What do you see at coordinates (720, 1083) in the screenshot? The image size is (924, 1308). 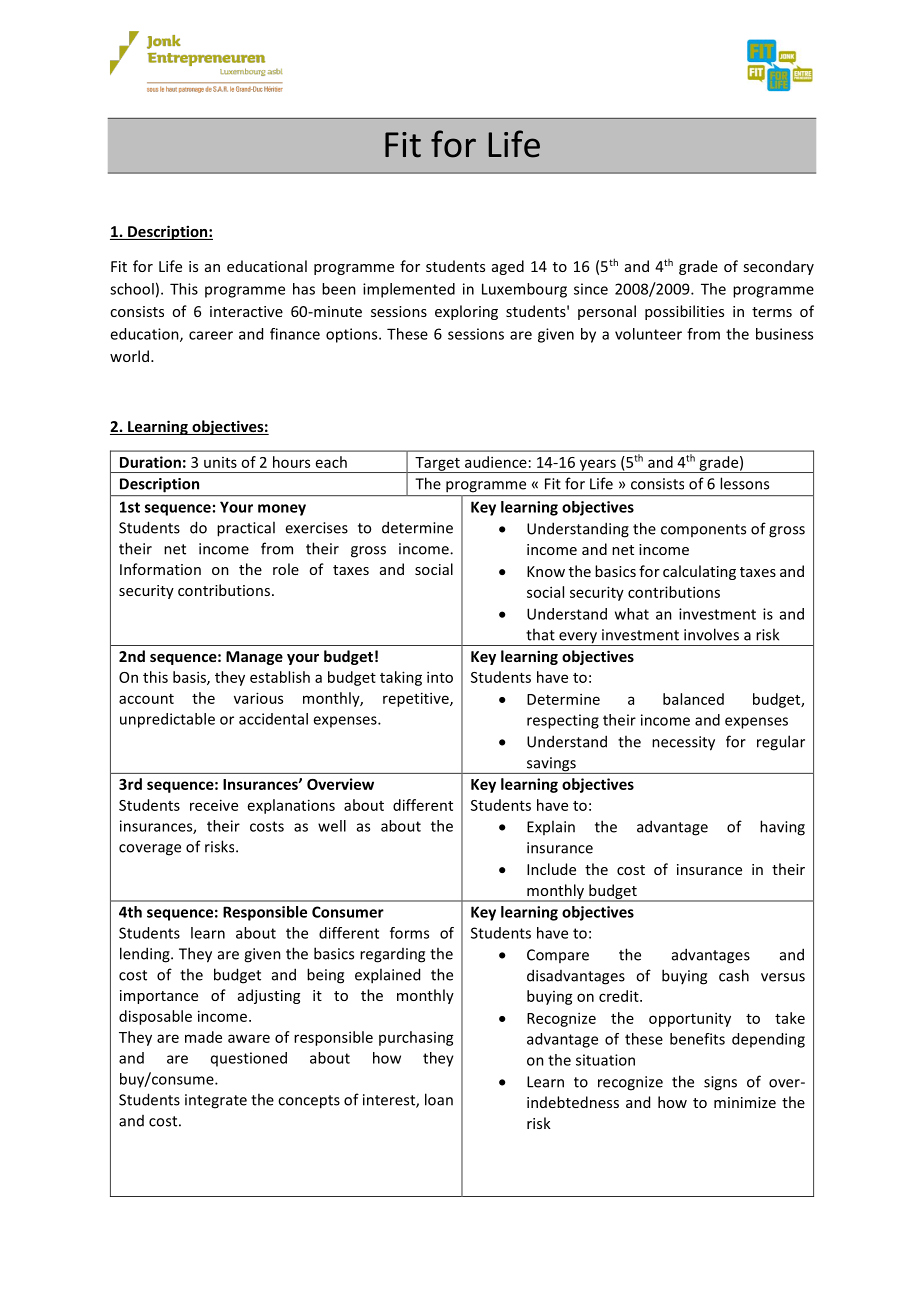 I see `signs` at bounding box center [720, 1083].
